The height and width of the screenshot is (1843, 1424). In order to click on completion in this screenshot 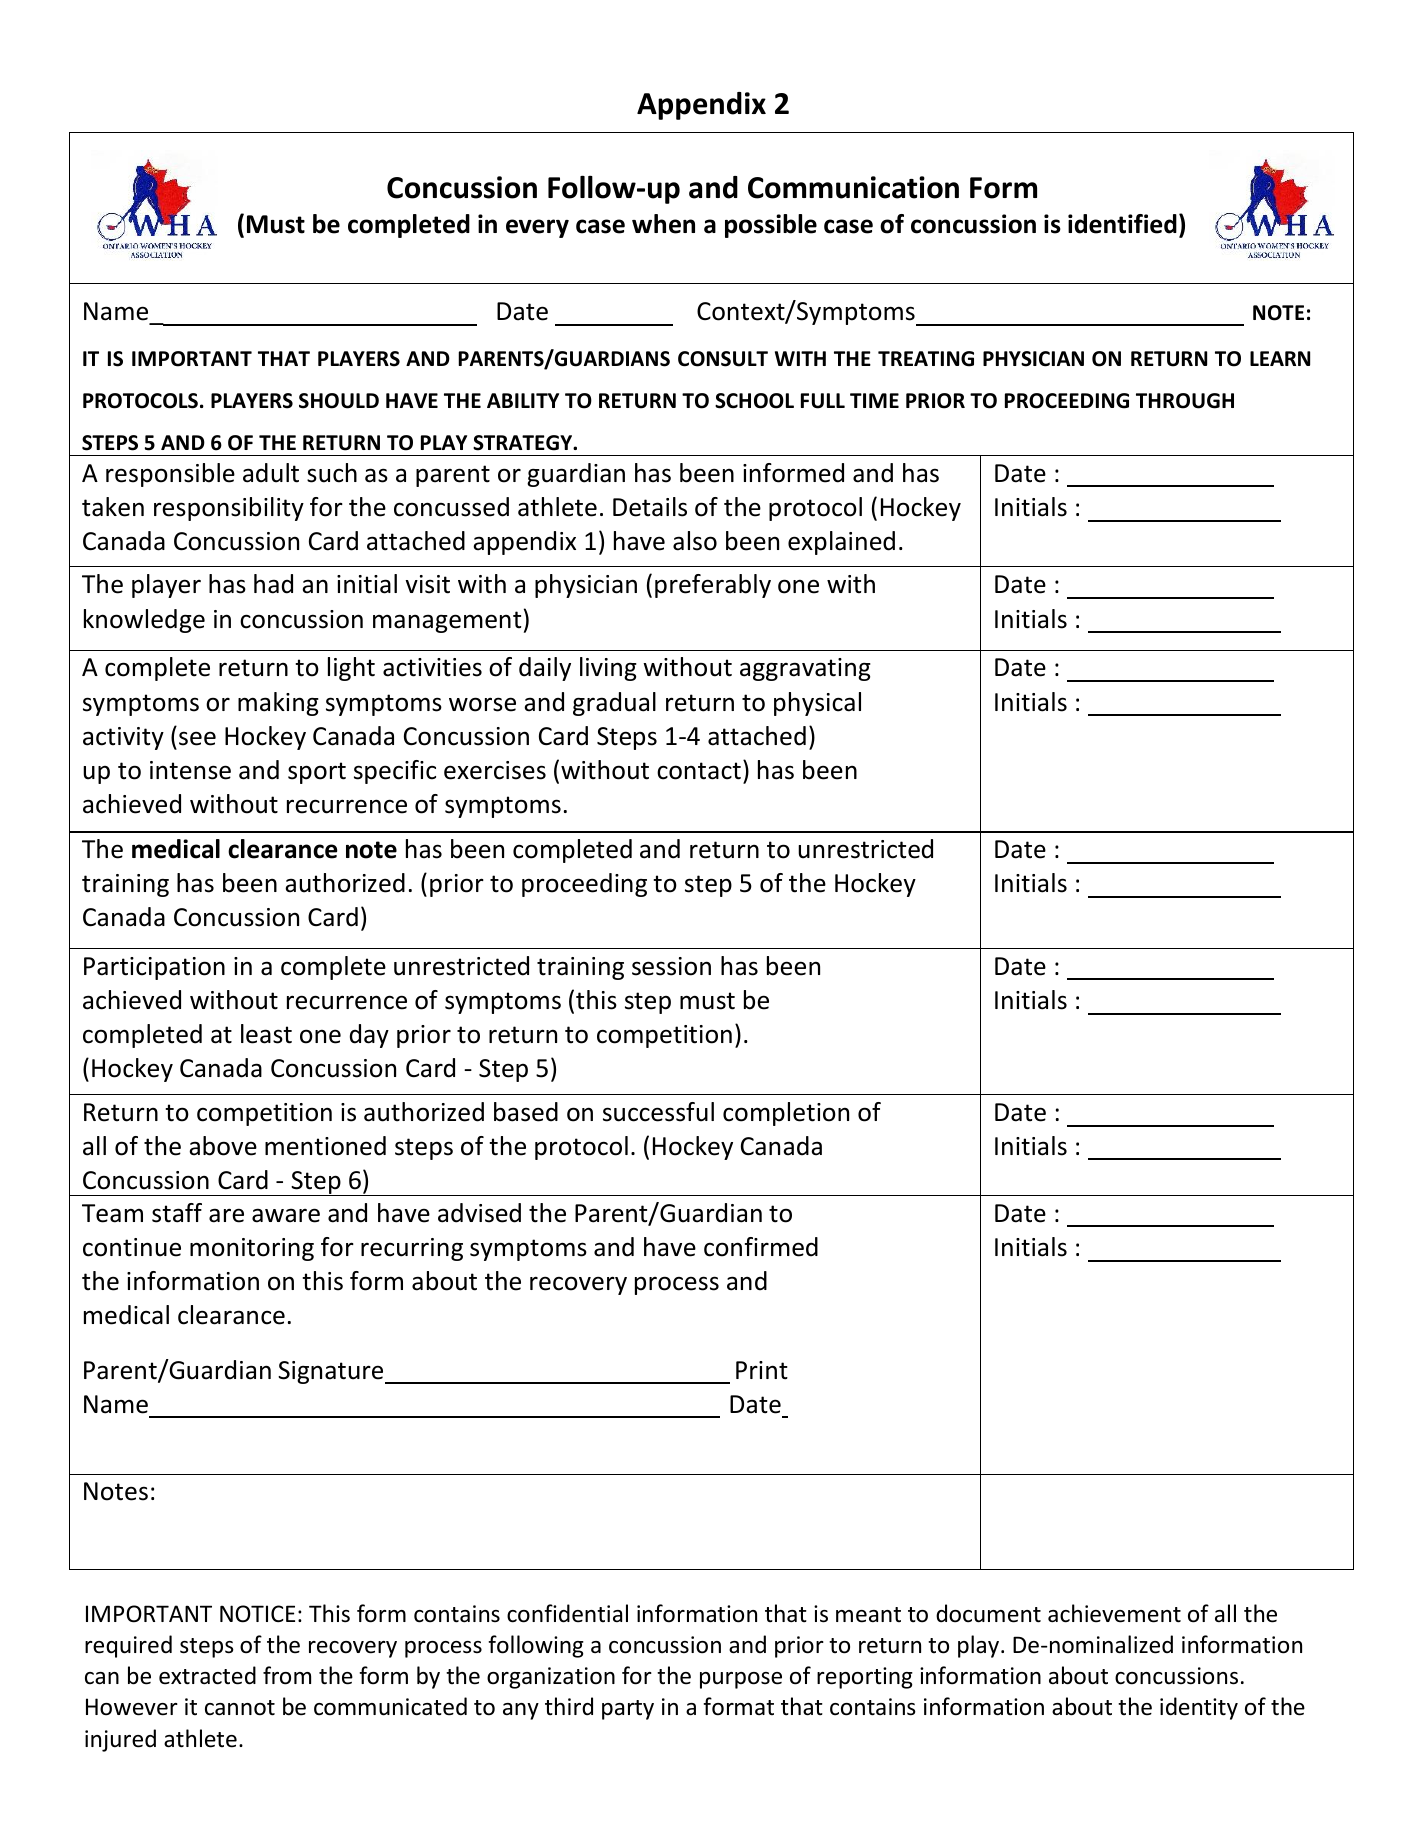, I will do `click(786, 1114)`.
